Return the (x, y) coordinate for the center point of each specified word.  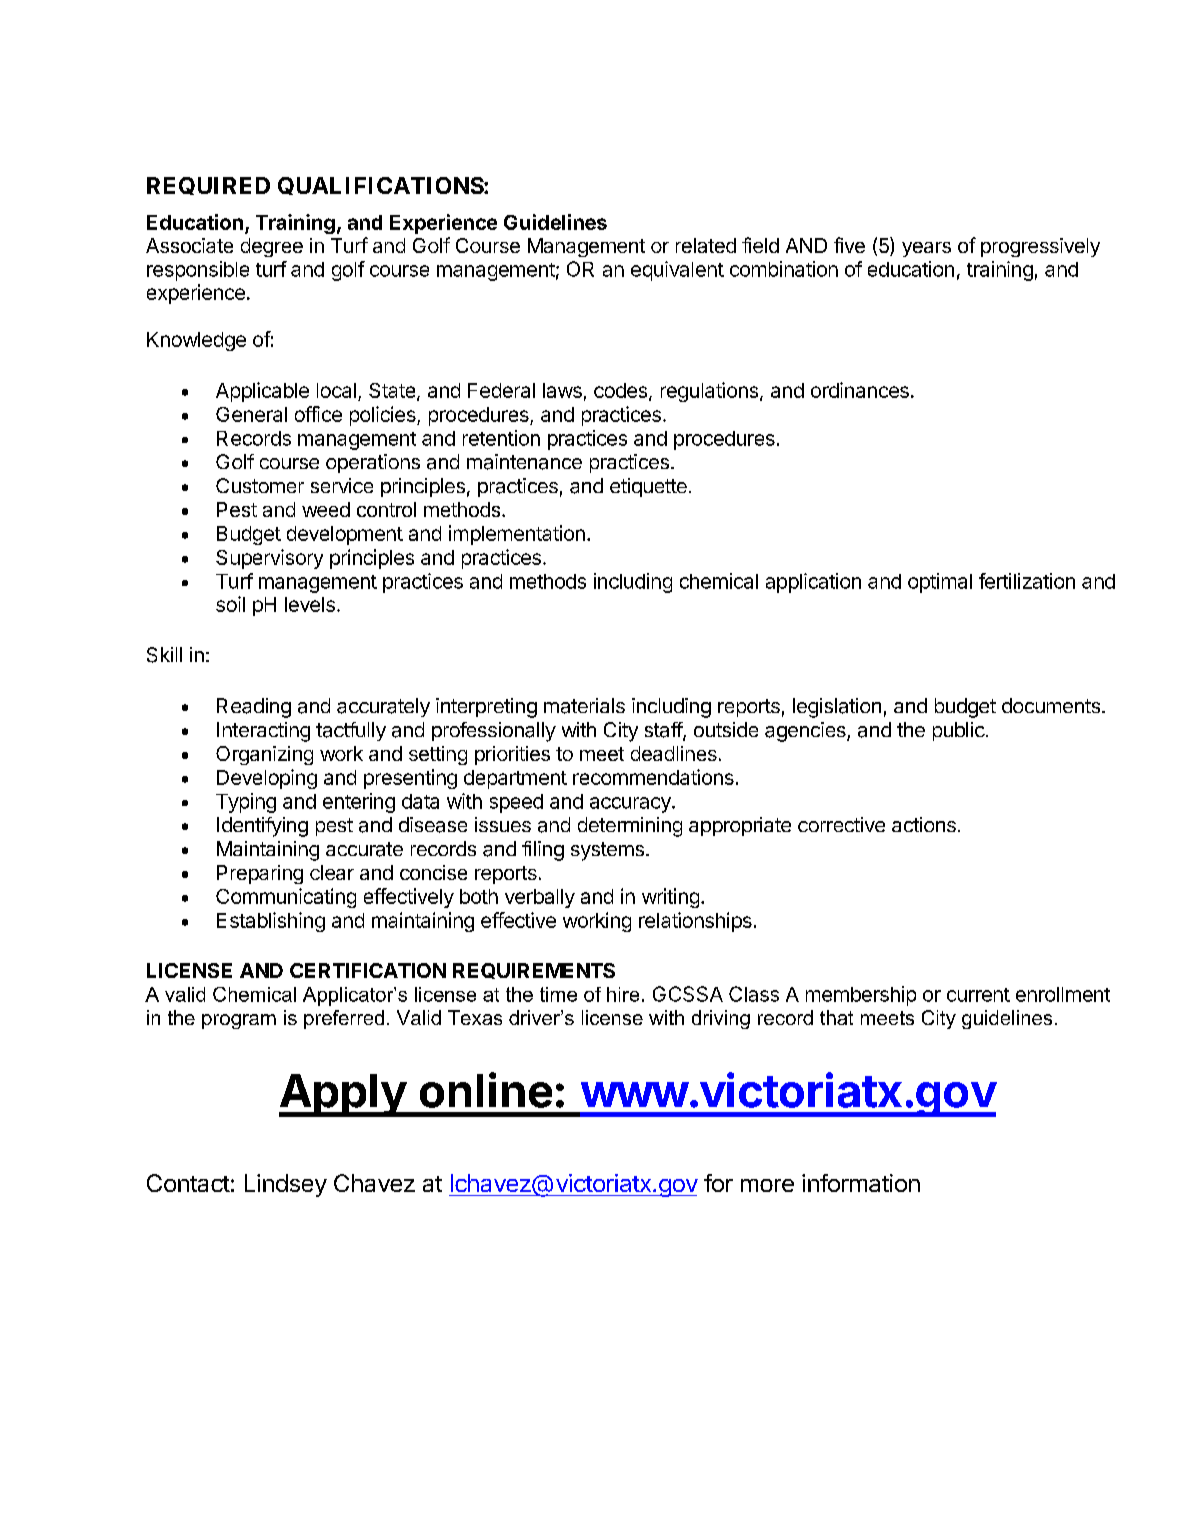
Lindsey (286, 1185)
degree (272, 247)
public (960, 731)
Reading (254, 708)
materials (584, 706)
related (706, 245)
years (926, 249)
